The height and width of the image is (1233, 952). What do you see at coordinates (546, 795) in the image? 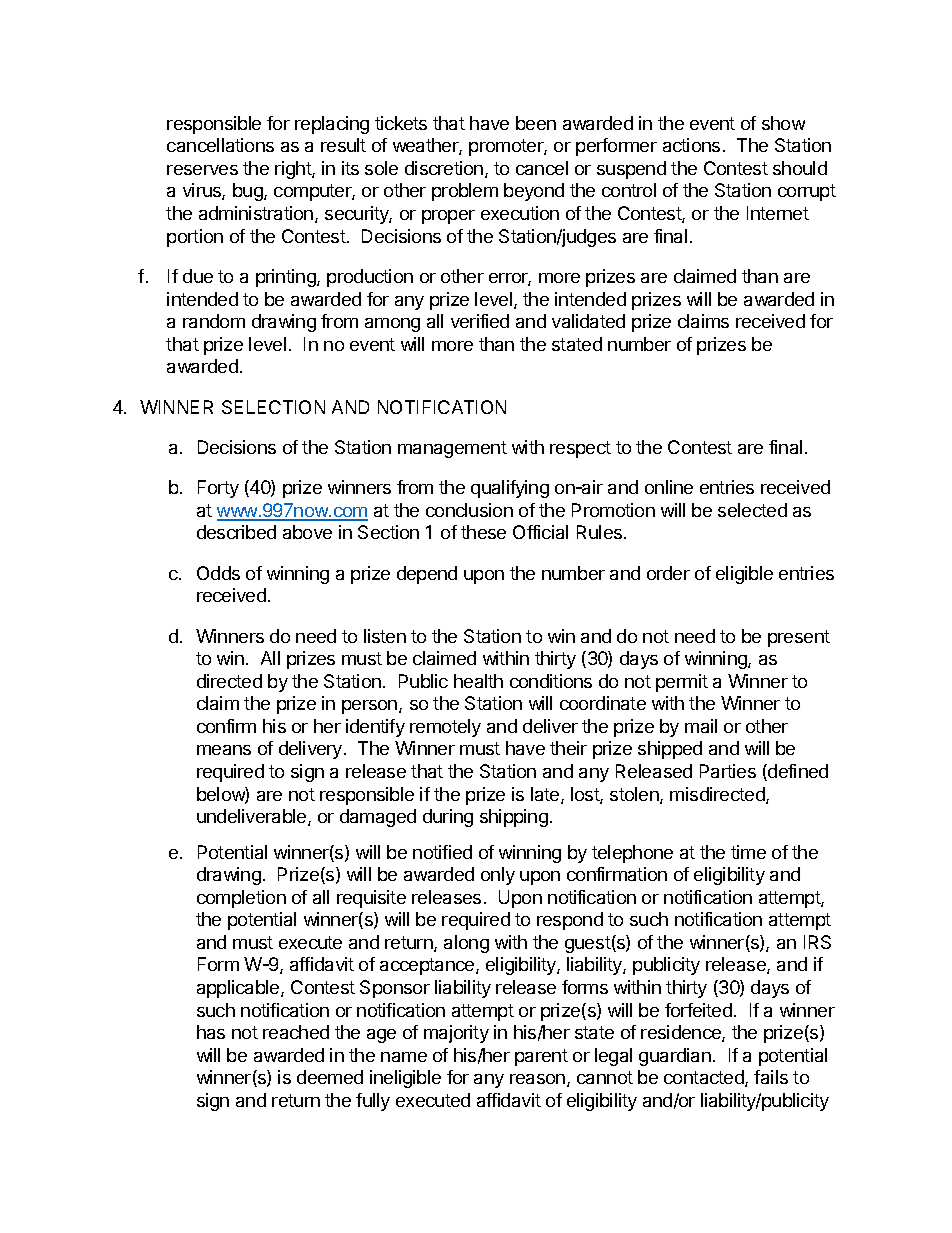
I see `late` at bounding box center [546, 795].
